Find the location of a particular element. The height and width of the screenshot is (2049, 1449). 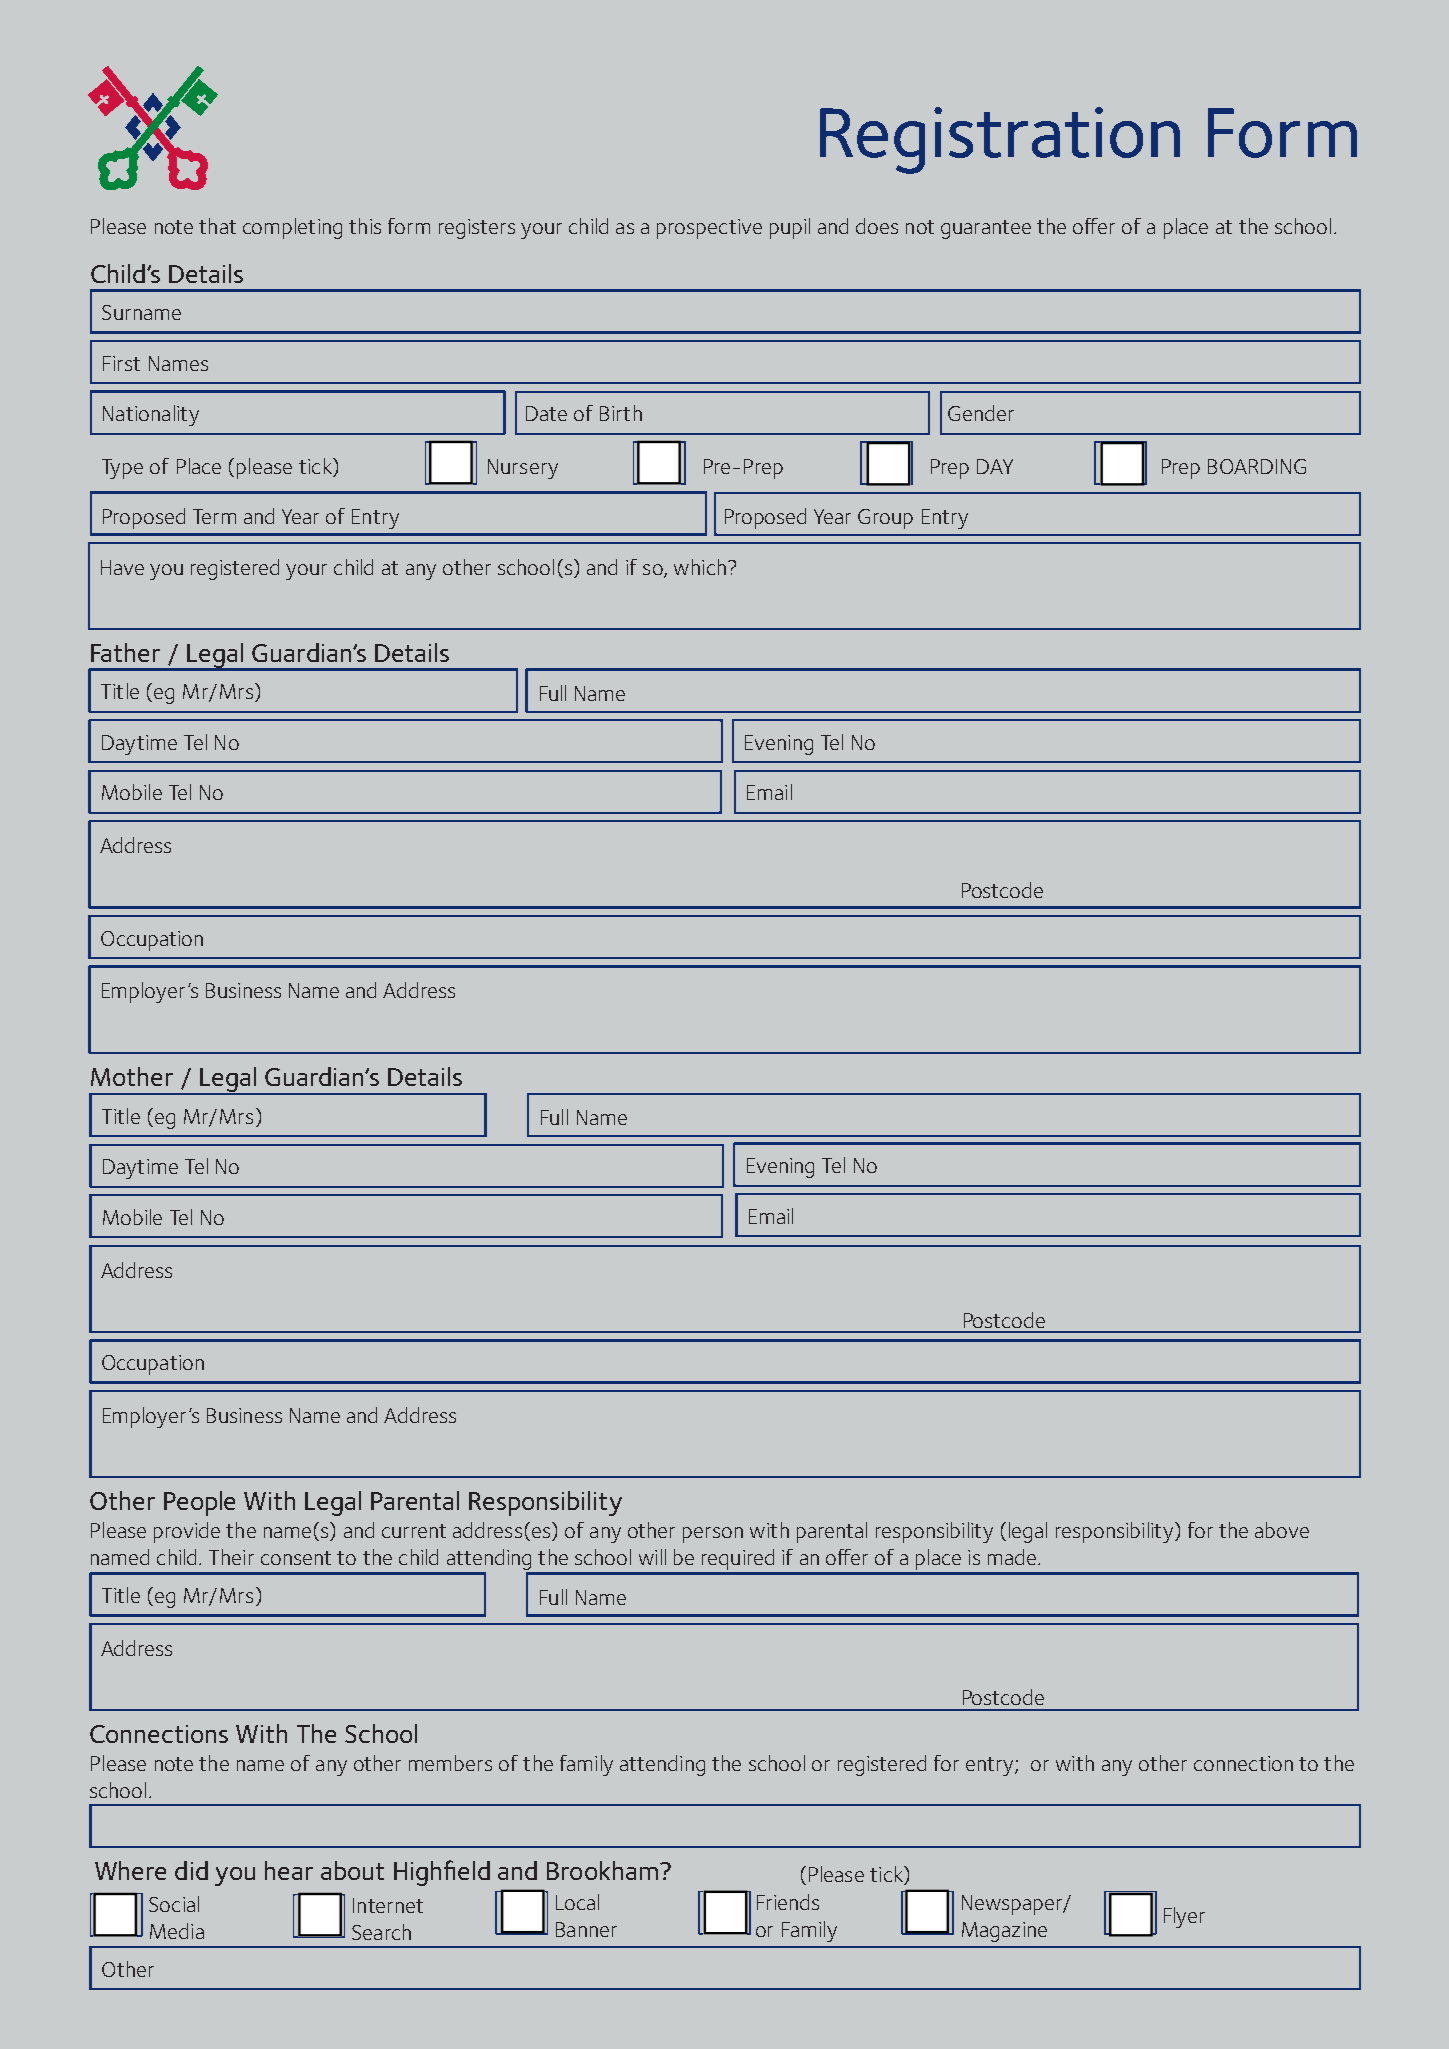

will is located at coordinates (652, 1557).
